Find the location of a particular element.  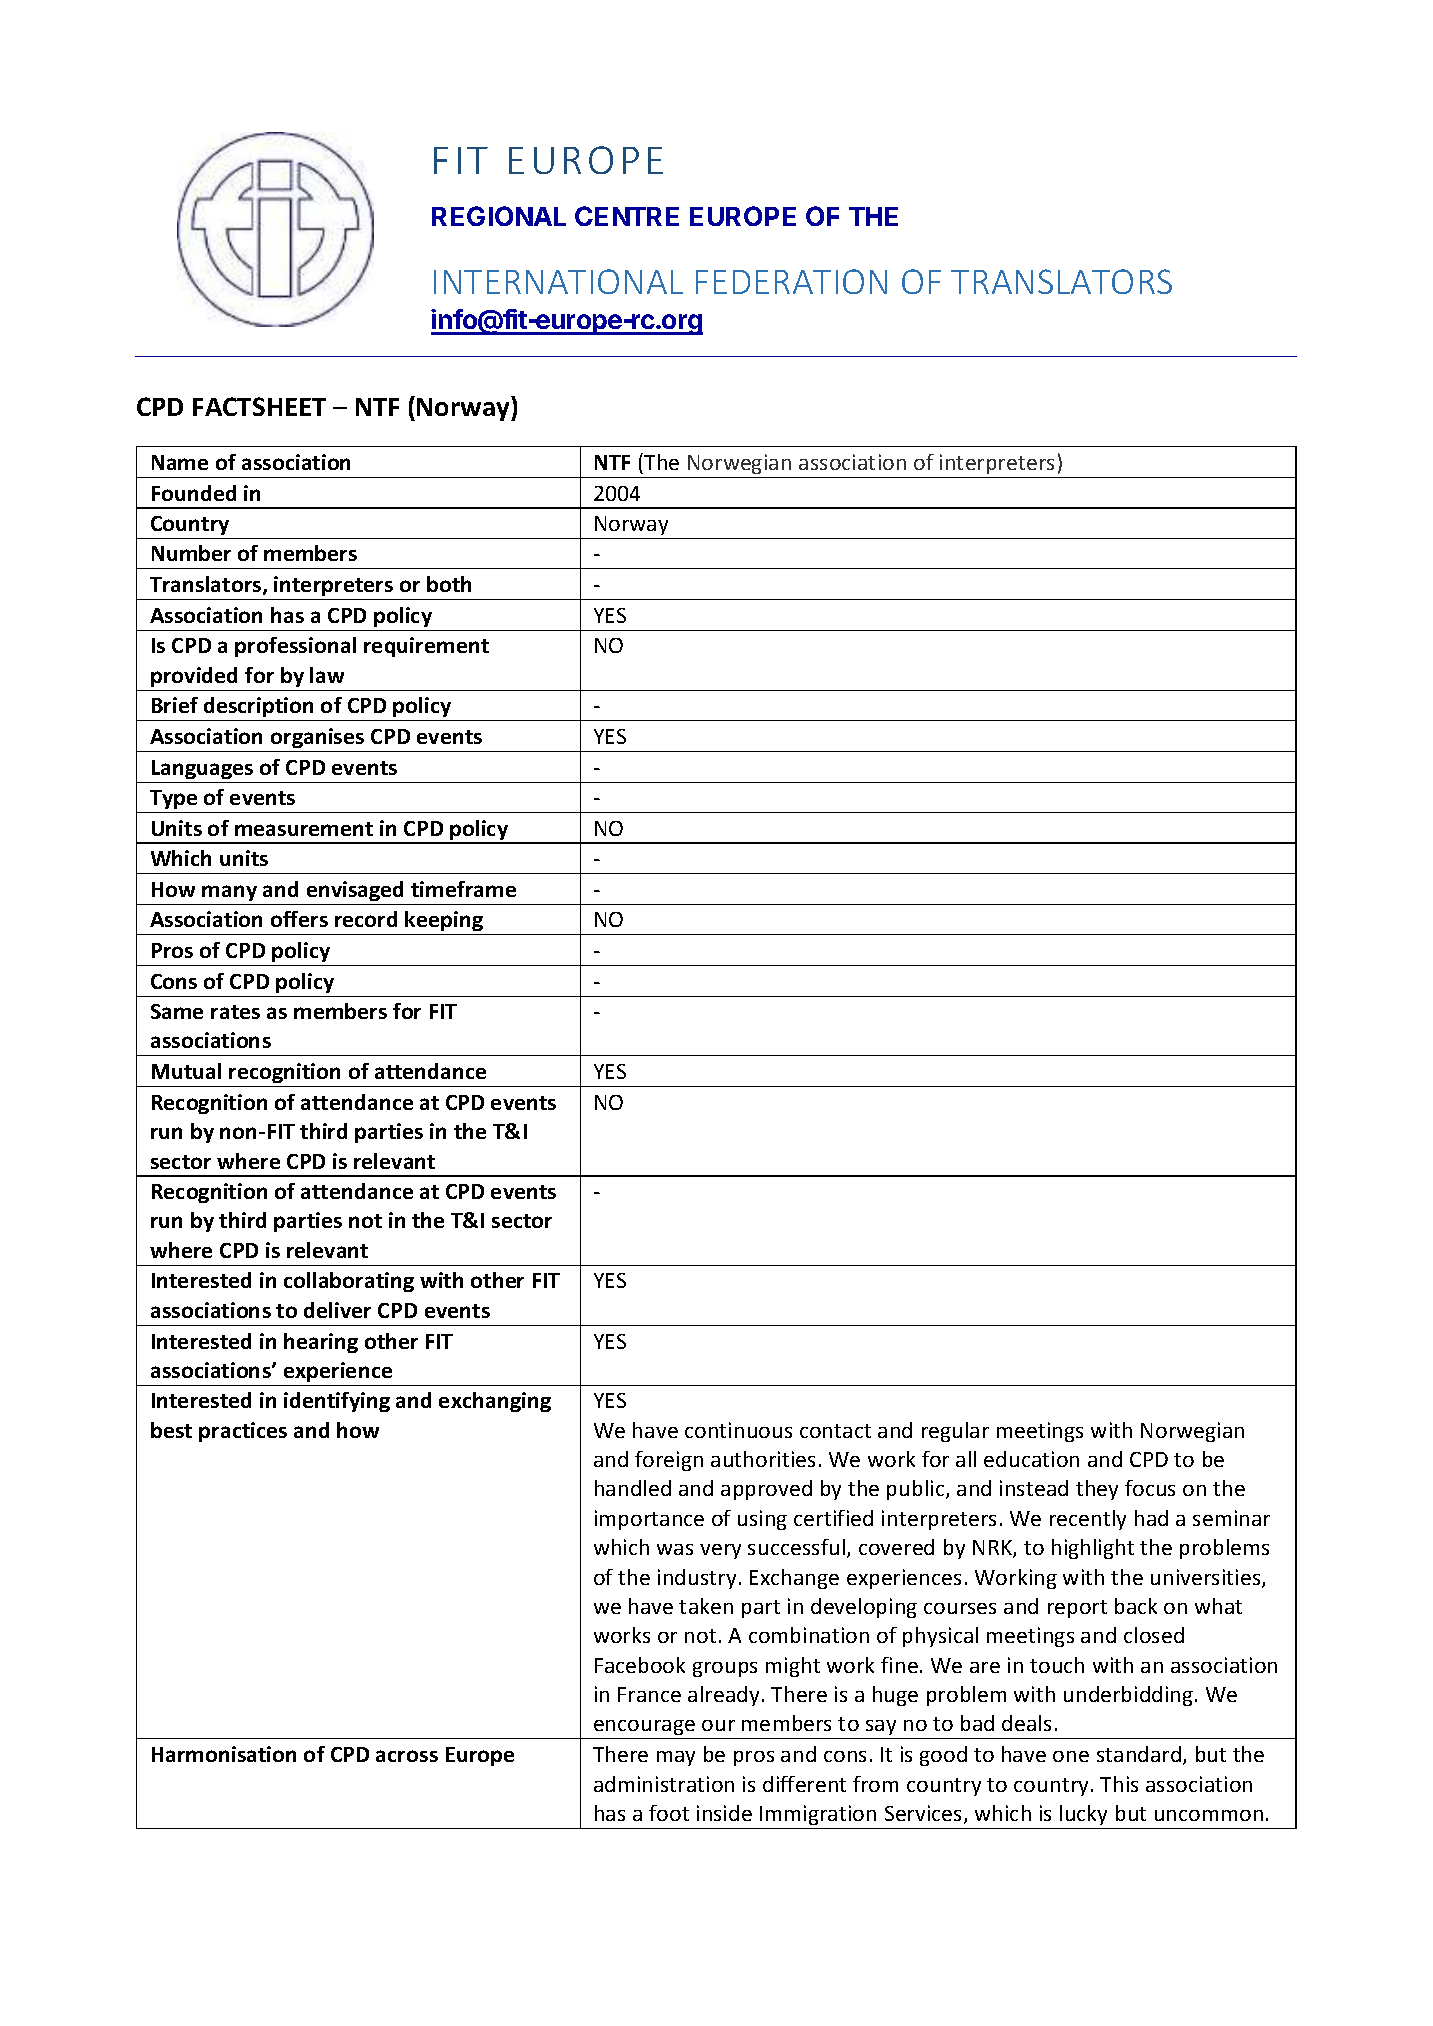

regular is located at coordinates (955, 1432).
